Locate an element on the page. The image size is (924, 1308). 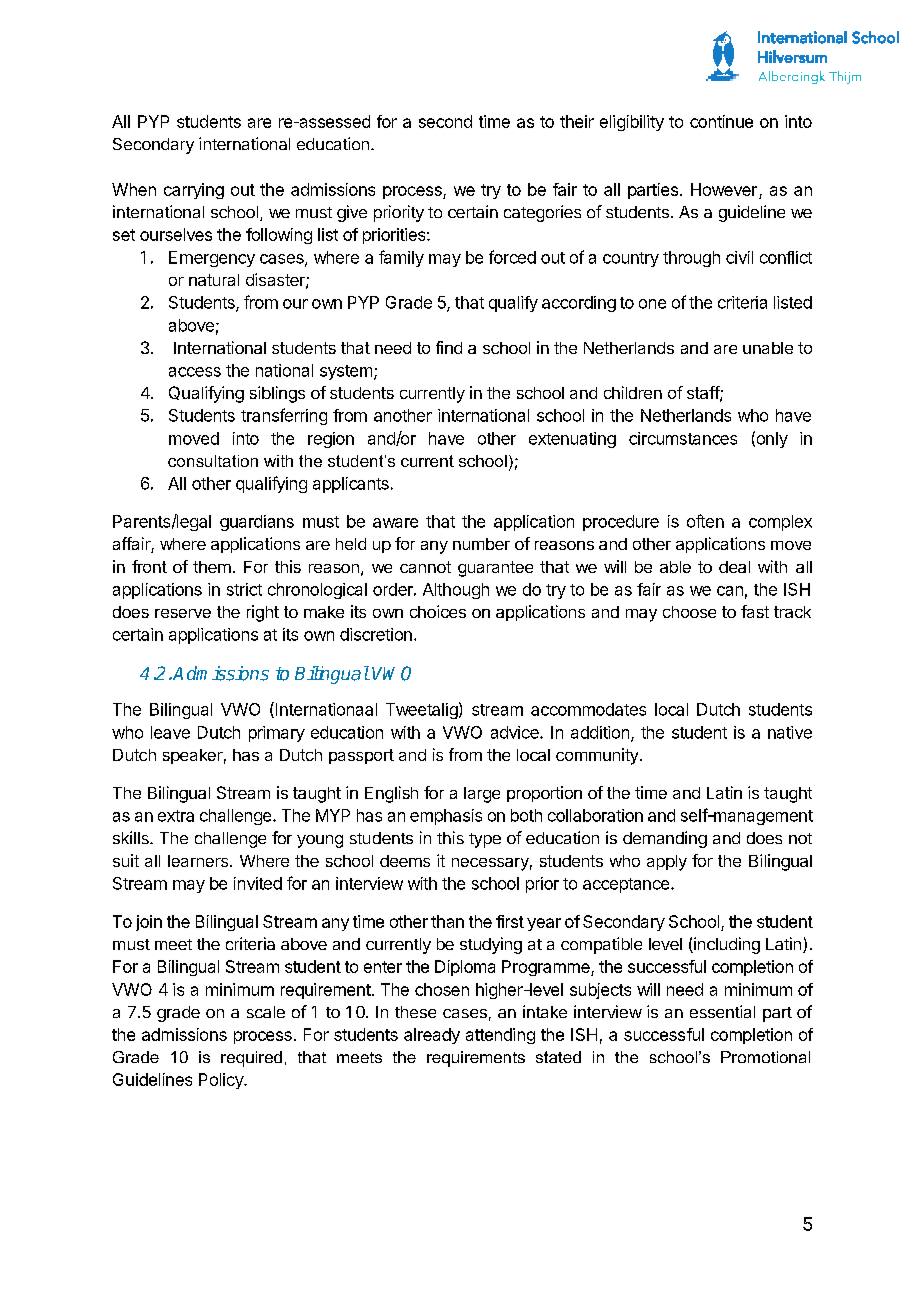
type is located at coordinates (485, 840).
